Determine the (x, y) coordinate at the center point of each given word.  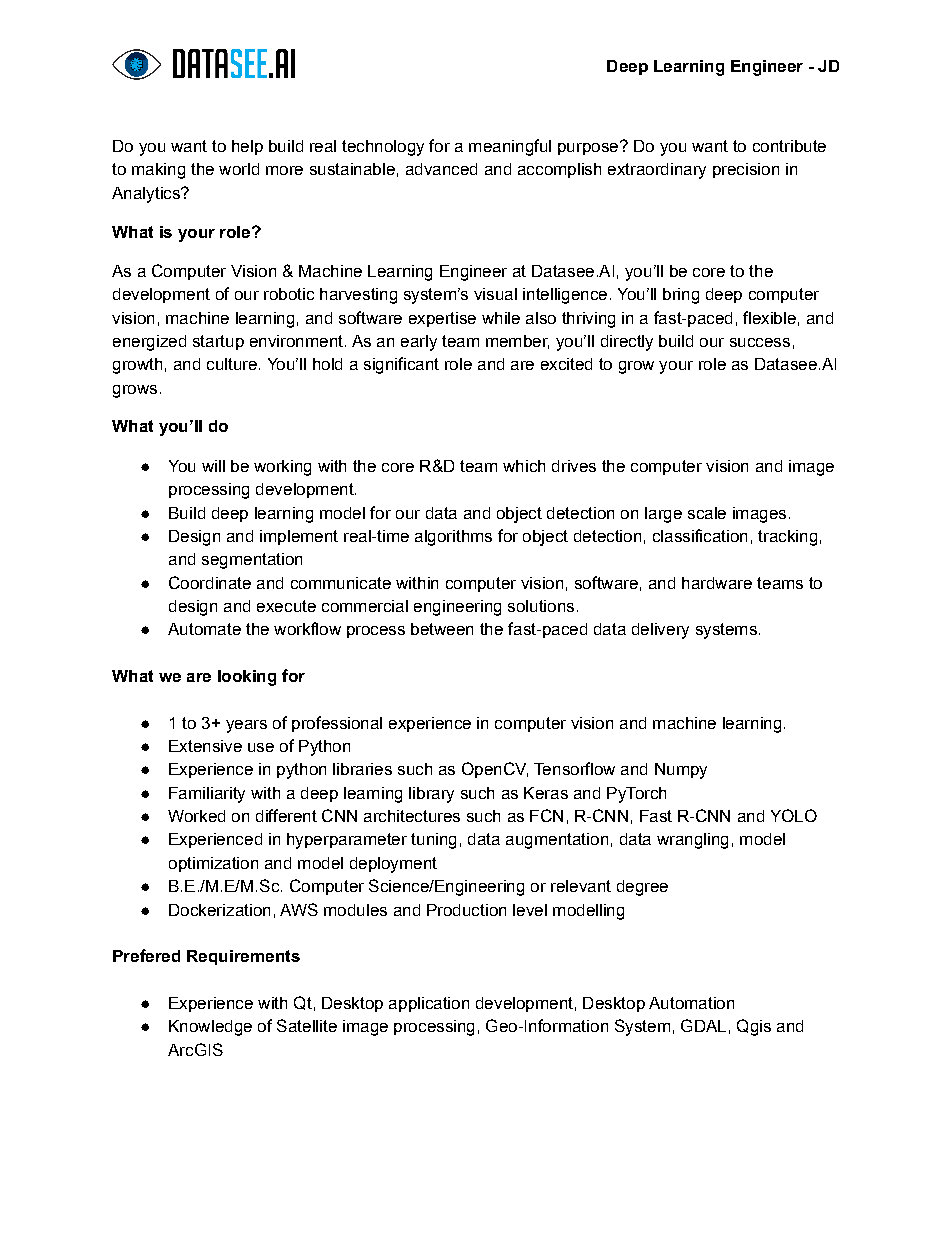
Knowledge (210, 1028)
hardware (717, 583)
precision (746, 170)
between (442, 629)
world (239, 169)
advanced (441, 169)
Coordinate (210, 582)
